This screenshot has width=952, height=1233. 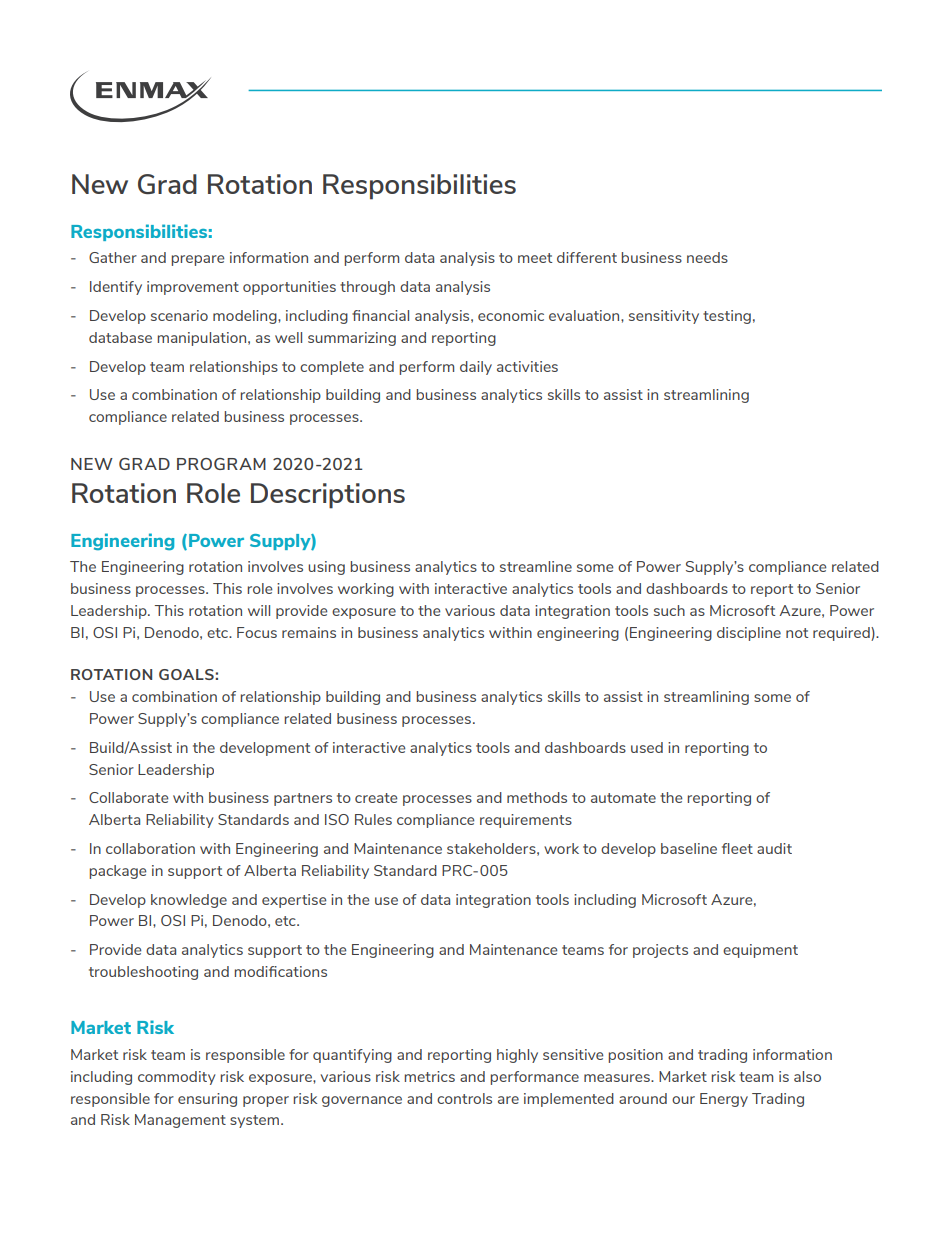 What do you see at coordinates (749, 634) in the screenshot?
I see `discipline` at bounding box center [749, 634].
